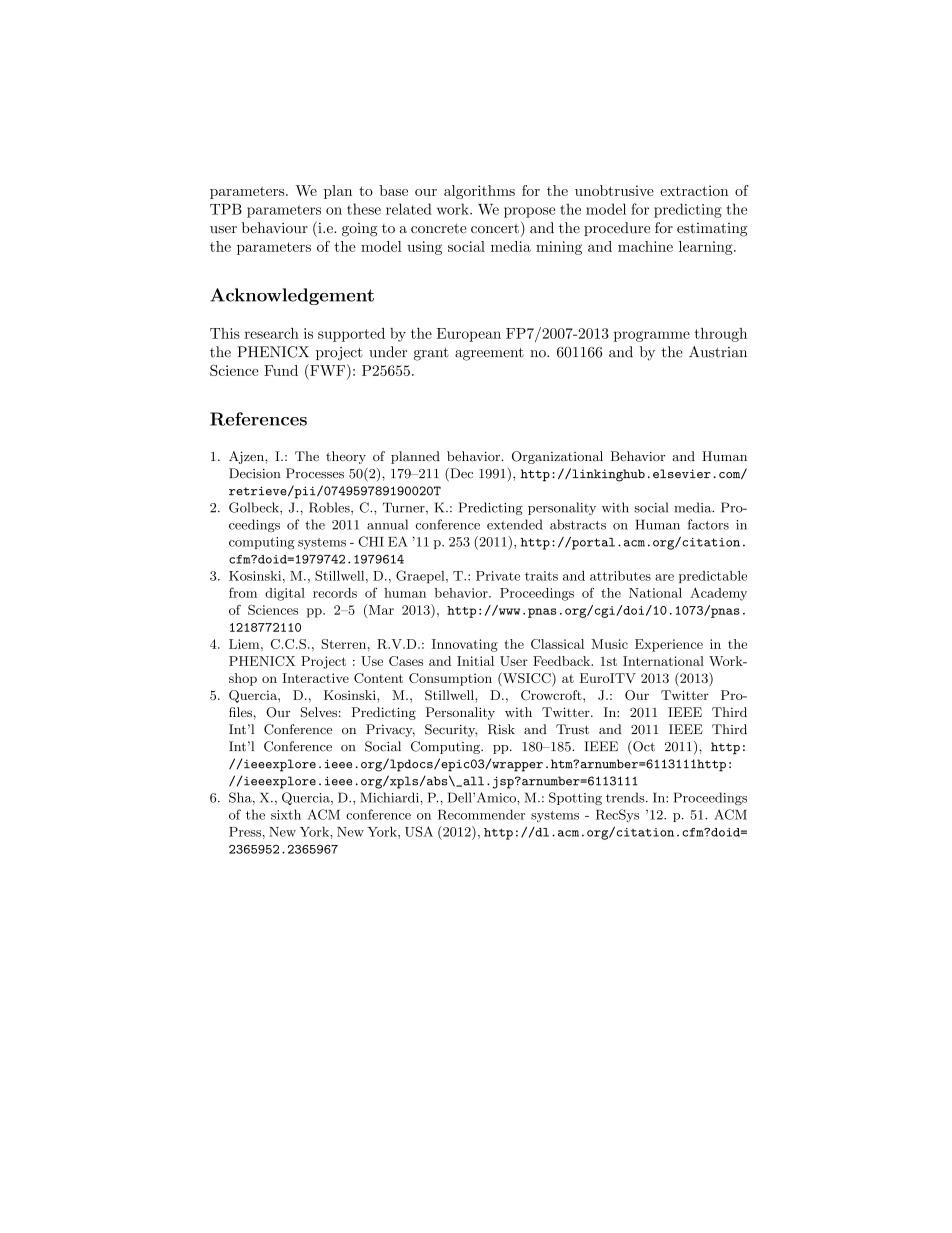  What do you see at coordinates (694, 190) in the page?
I see `extraction` at bounding box center [694, 190].
